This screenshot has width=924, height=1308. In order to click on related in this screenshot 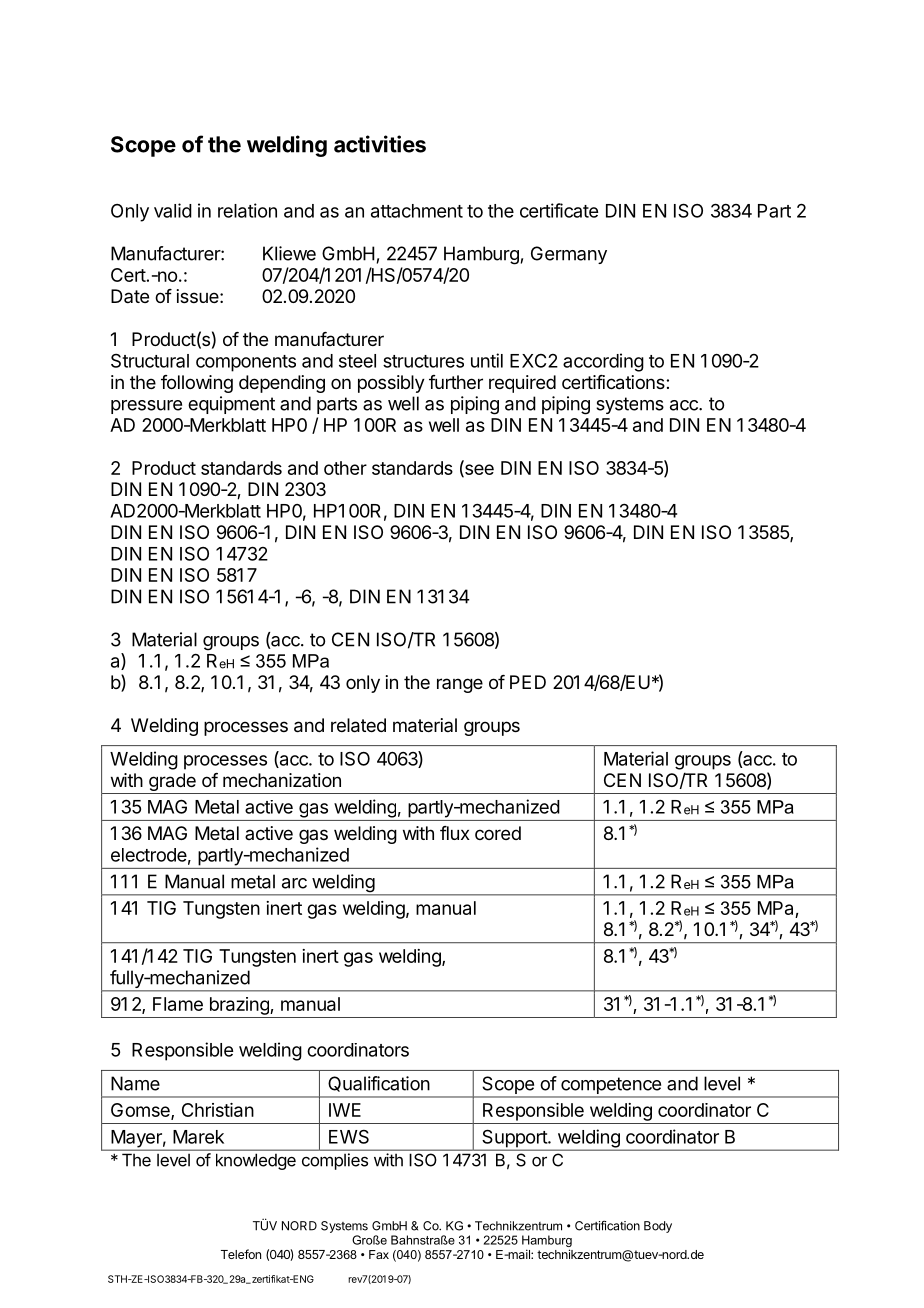, I will do `click(358, 725)`.
